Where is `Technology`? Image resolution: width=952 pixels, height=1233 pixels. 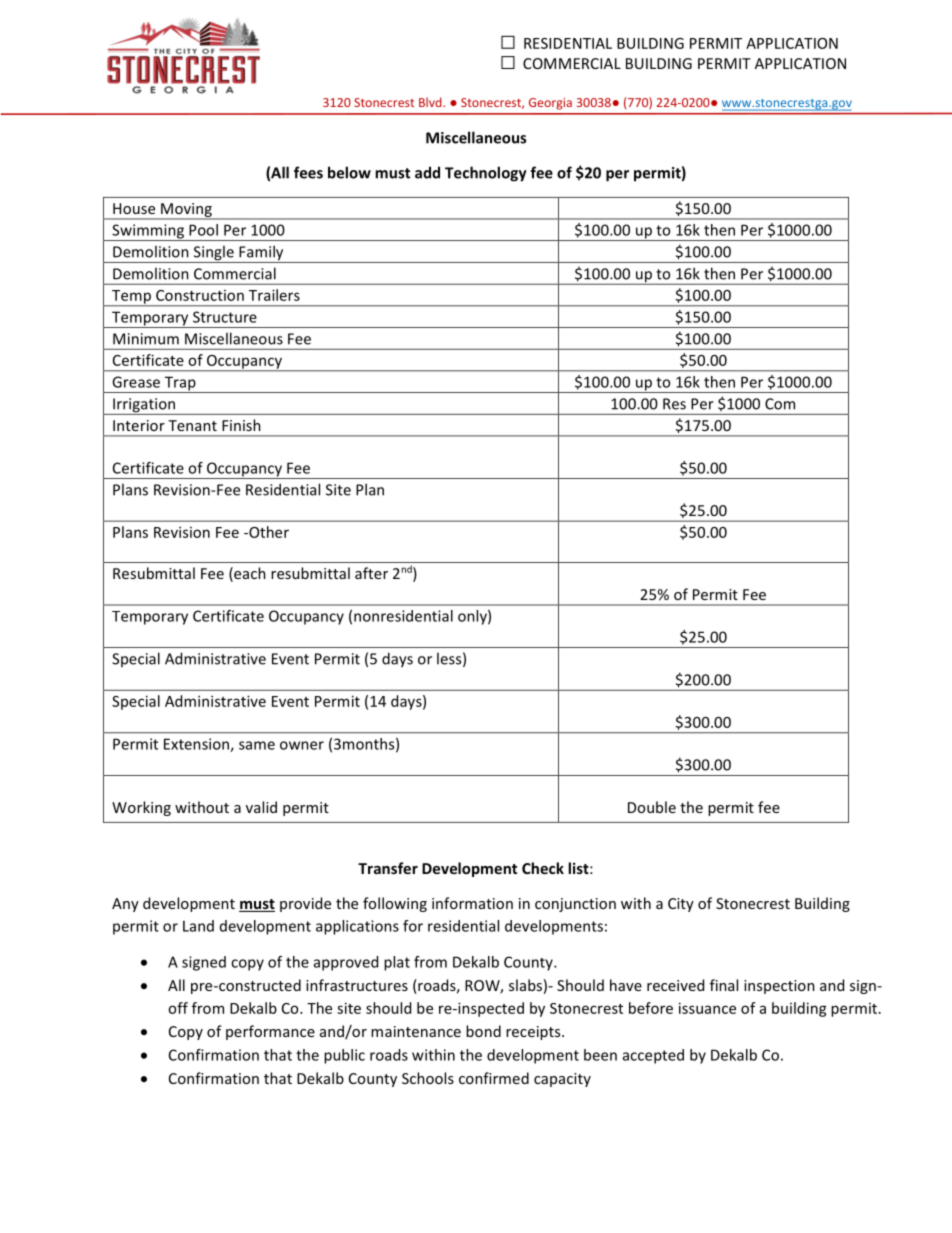
Technology is located at coordinates (486, 174).
